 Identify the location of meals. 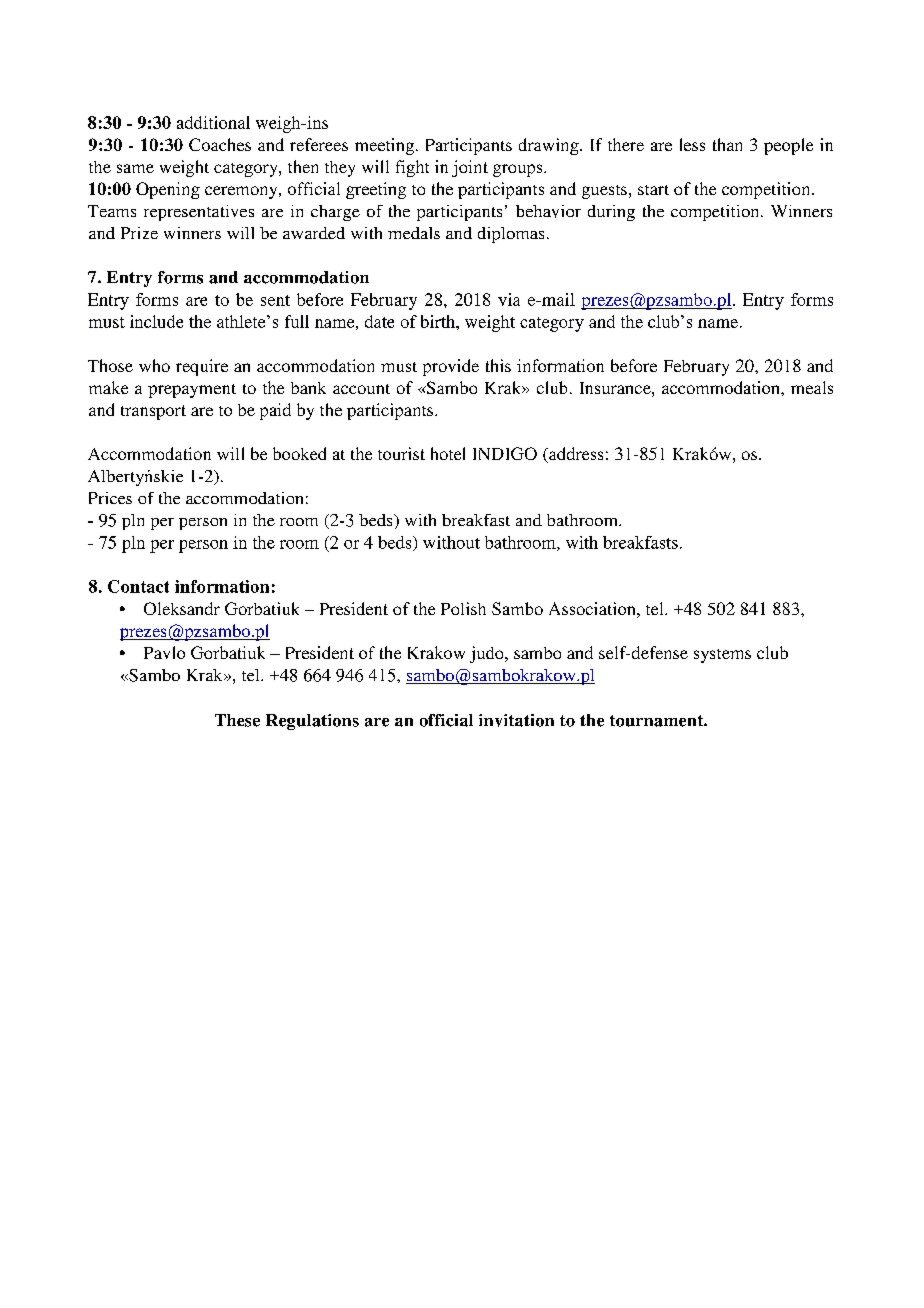
(812, 387).
